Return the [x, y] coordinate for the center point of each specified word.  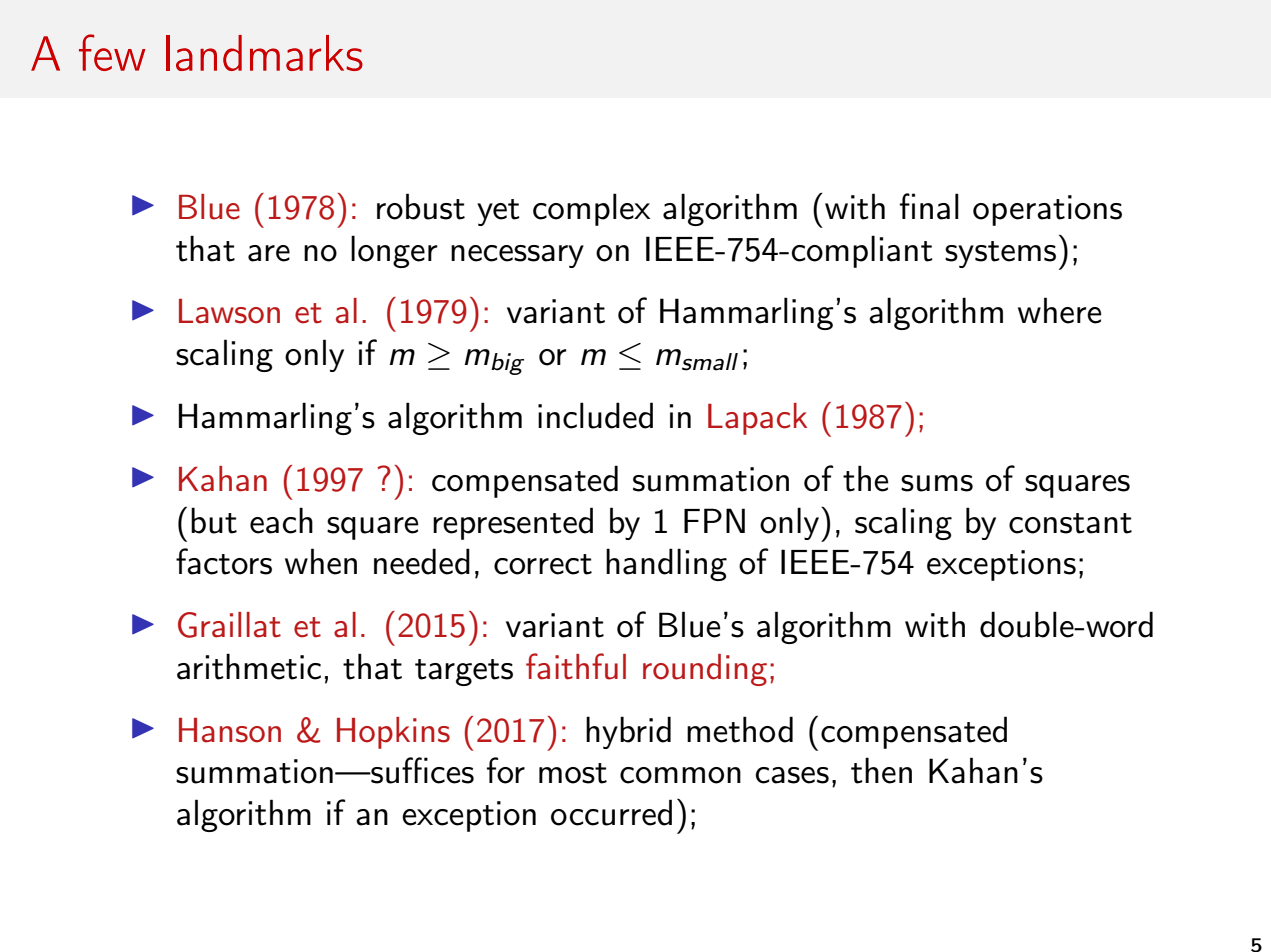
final [929, 206]
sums [937, 483]
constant [1070, 523]
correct [543, 564]
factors [224, 561]
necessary [517, 256]
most [573, 773]
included [595, 415]
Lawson [229, 311]
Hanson [230, 730]
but [214, 520]
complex [591, 209]
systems [1000, 254]
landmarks [264, 53]
